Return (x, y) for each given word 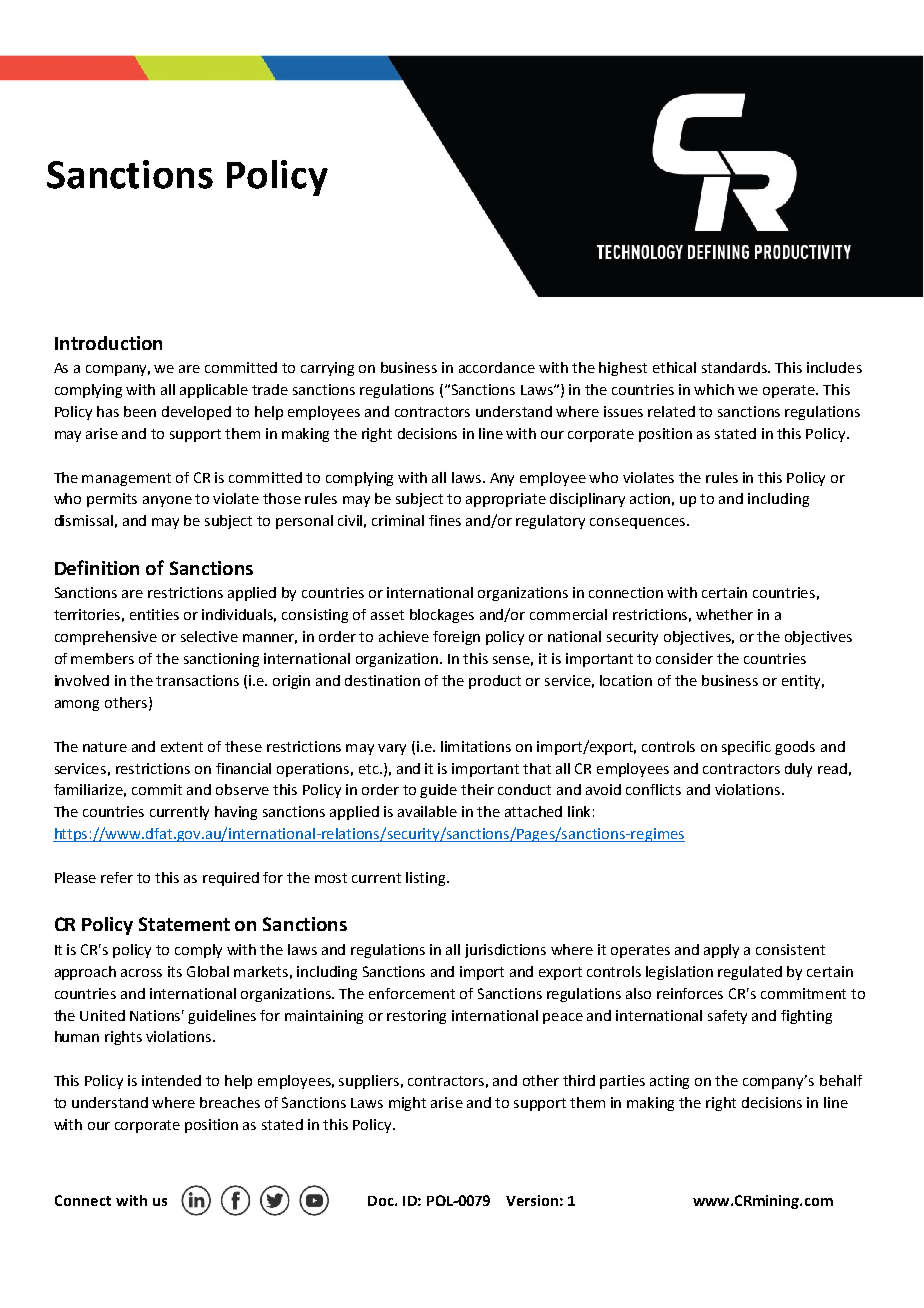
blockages (442, 616)
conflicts (653, 789)
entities (154, 614)
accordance (497, 367)
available (427, 811)
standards (736, 367)
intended (171, 1080)
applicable (214, 391)
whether (724, 614)
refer (117, 877)
